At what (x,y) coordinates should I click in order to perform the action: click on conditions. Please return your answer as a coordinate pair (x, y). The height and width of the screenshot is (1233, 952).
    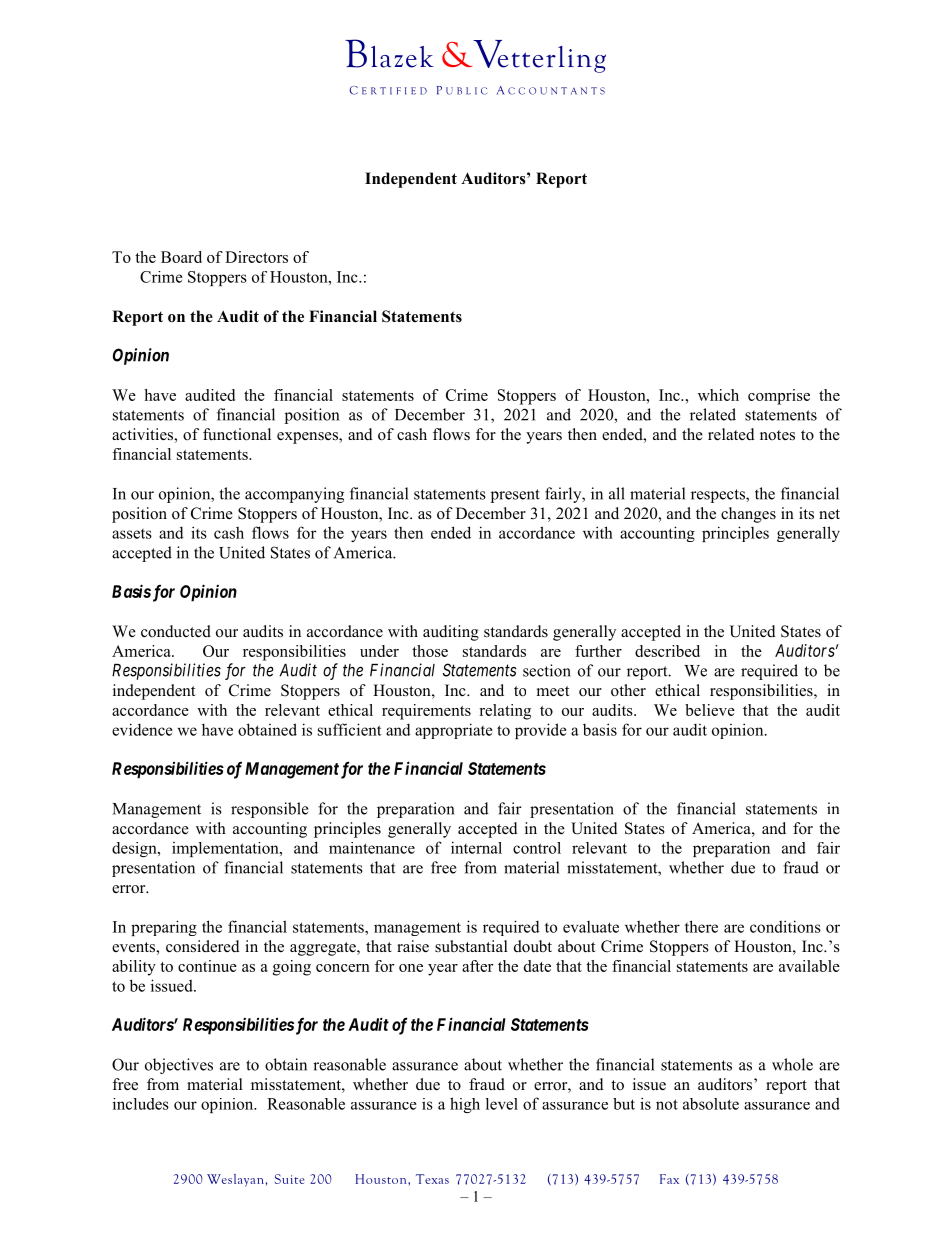
    Looking at the image, I should click on (785, 926).
